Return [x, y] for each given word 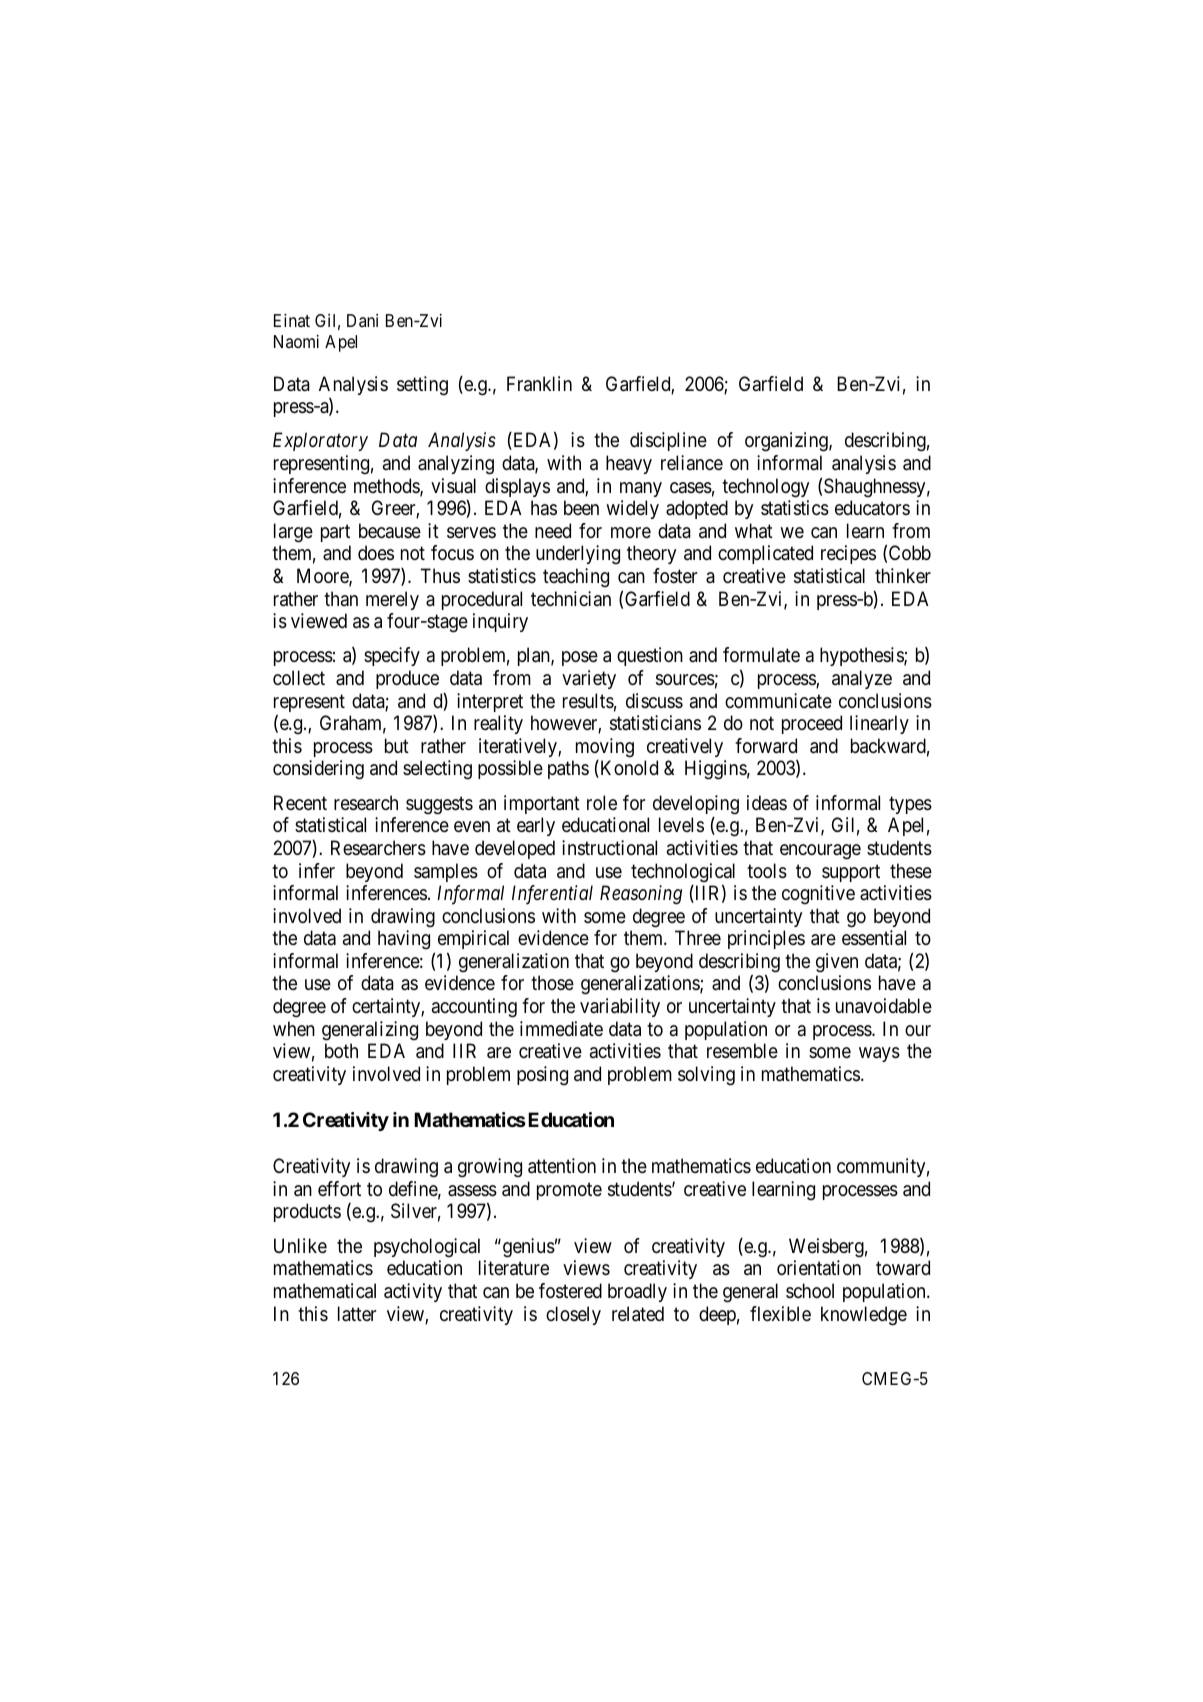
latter [357, 1314]
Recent [300, 803]
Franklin [539, 384]
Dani [362, 320]
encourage [820, 852]
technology [765, 488]
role [602, 802]
